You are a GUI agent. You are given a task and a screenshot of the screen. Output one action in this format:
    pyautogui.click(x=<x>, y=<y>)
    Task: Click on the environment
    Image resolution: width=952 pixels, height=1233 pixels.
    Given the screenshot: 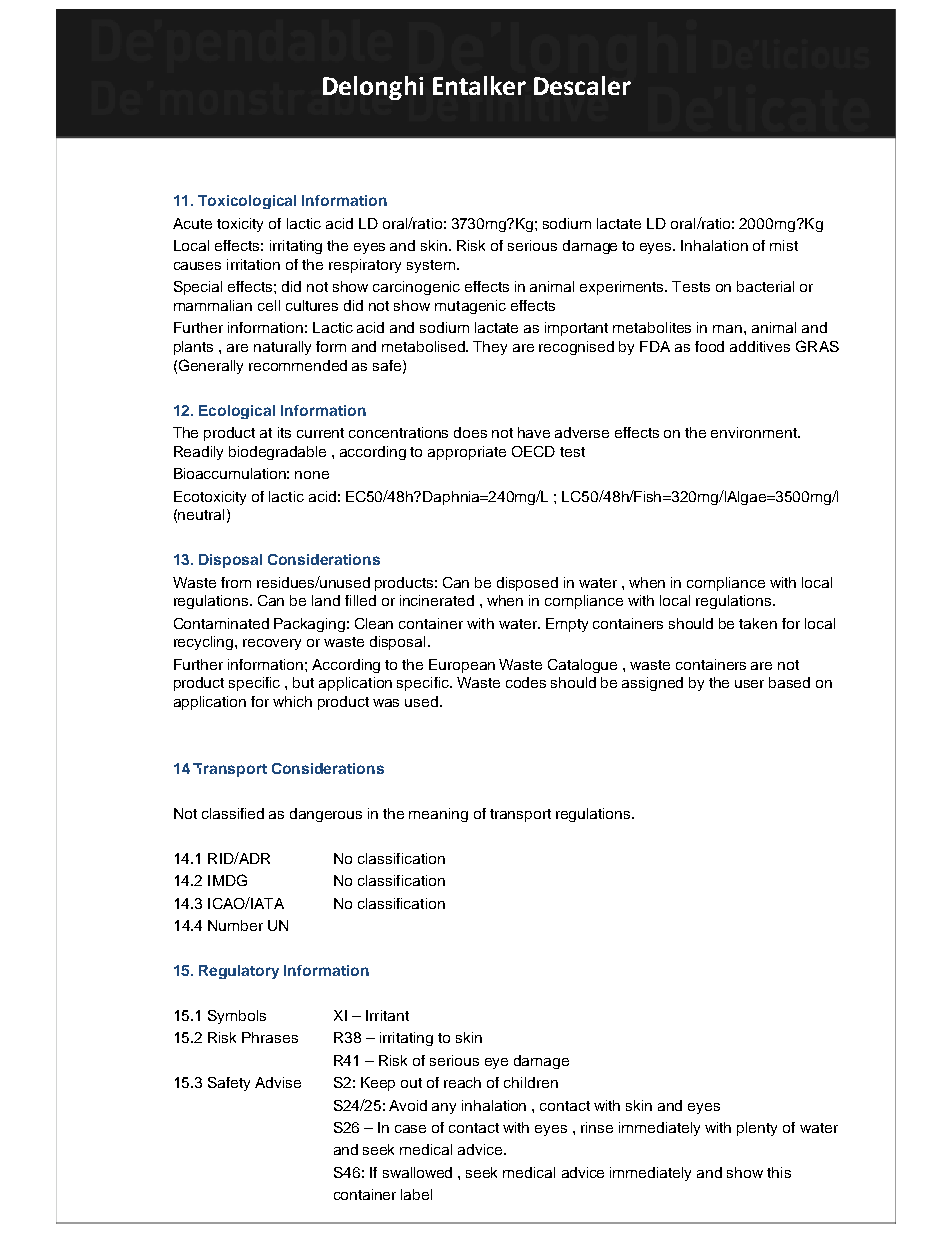 What is the action you would take?
    pyautogui.click(x=755, y=432)
